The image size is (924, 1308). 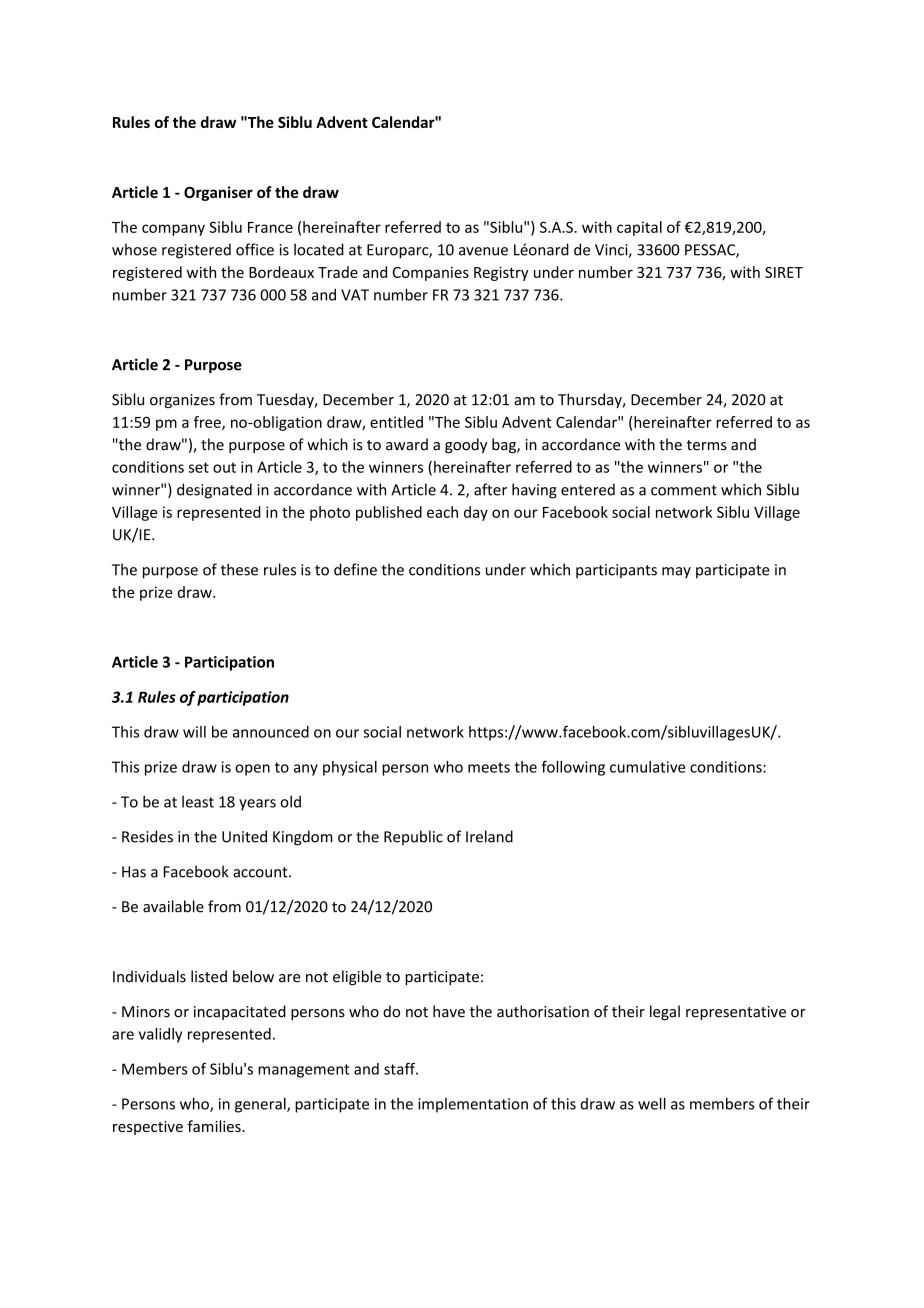 What do you see at coordinates (215, 1126) in the screenshot?
I see `families` at bounding box center [215, 1126].
